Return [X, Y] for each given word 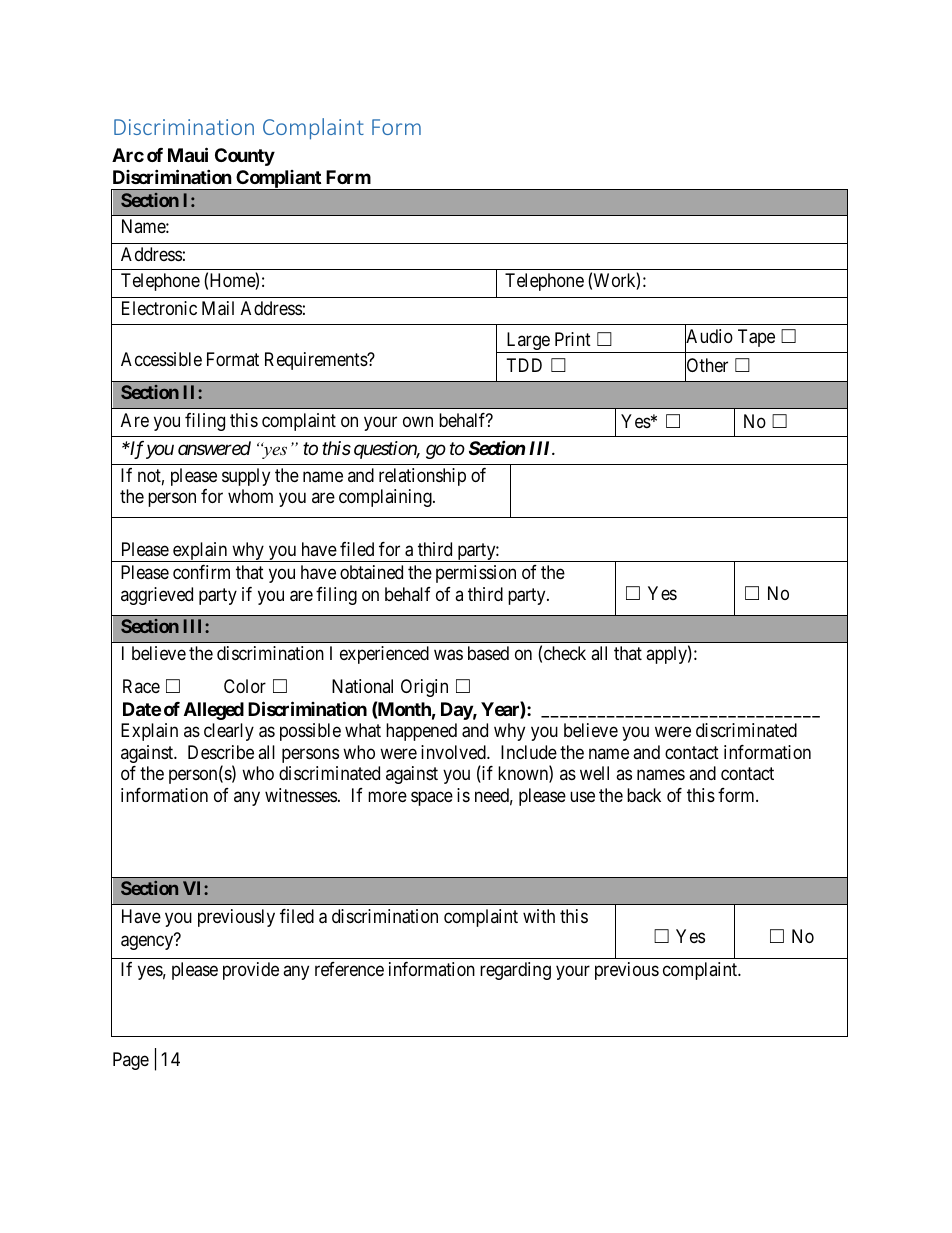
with [539, 916]
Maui [188, 155]
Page [131, 1061]
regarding [515, 971]
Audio [709, 337]
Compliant [278, 180]
